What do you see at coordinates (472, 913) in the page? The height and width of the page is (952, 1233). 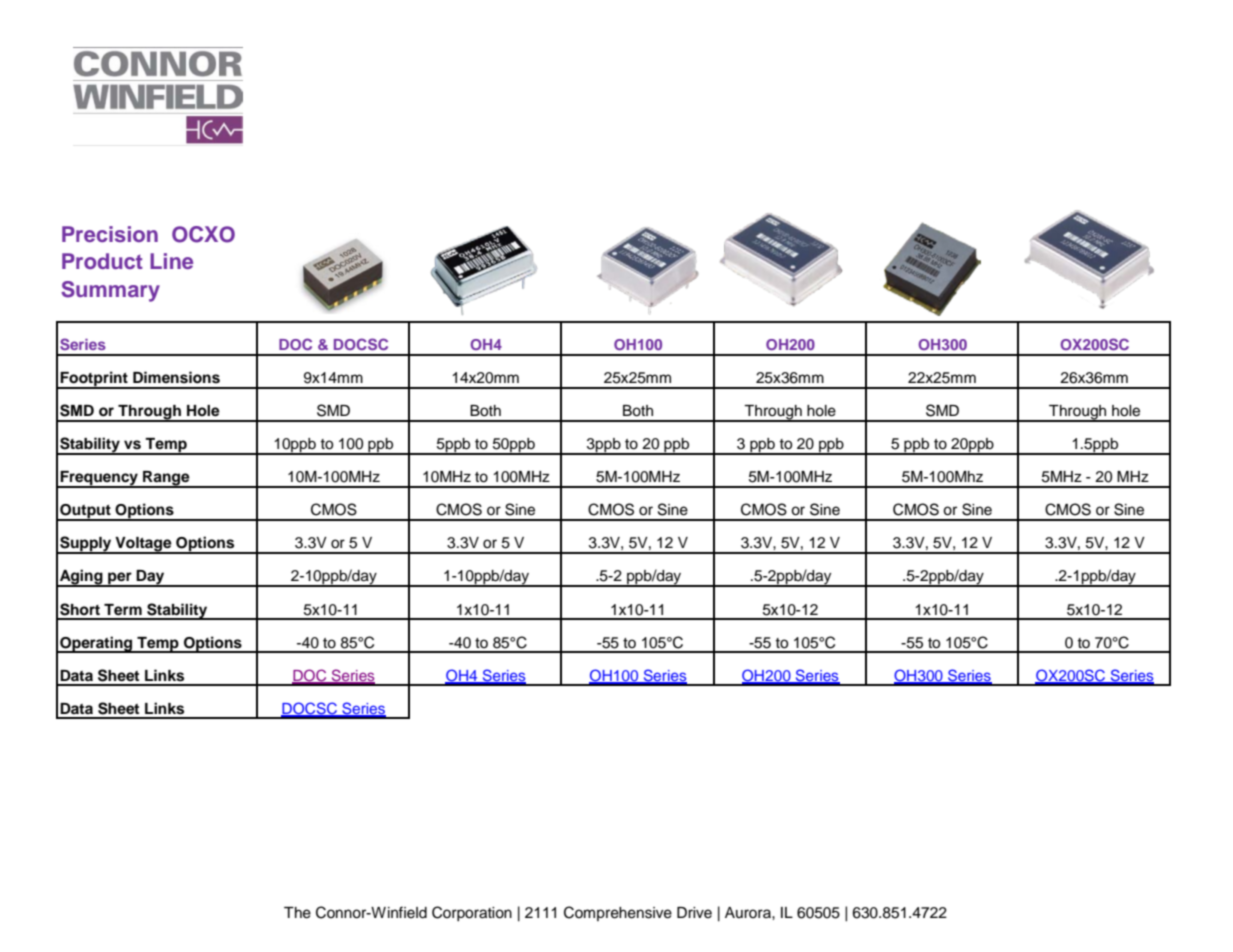 I see `Corporation` at bounding box center [472, 913].
